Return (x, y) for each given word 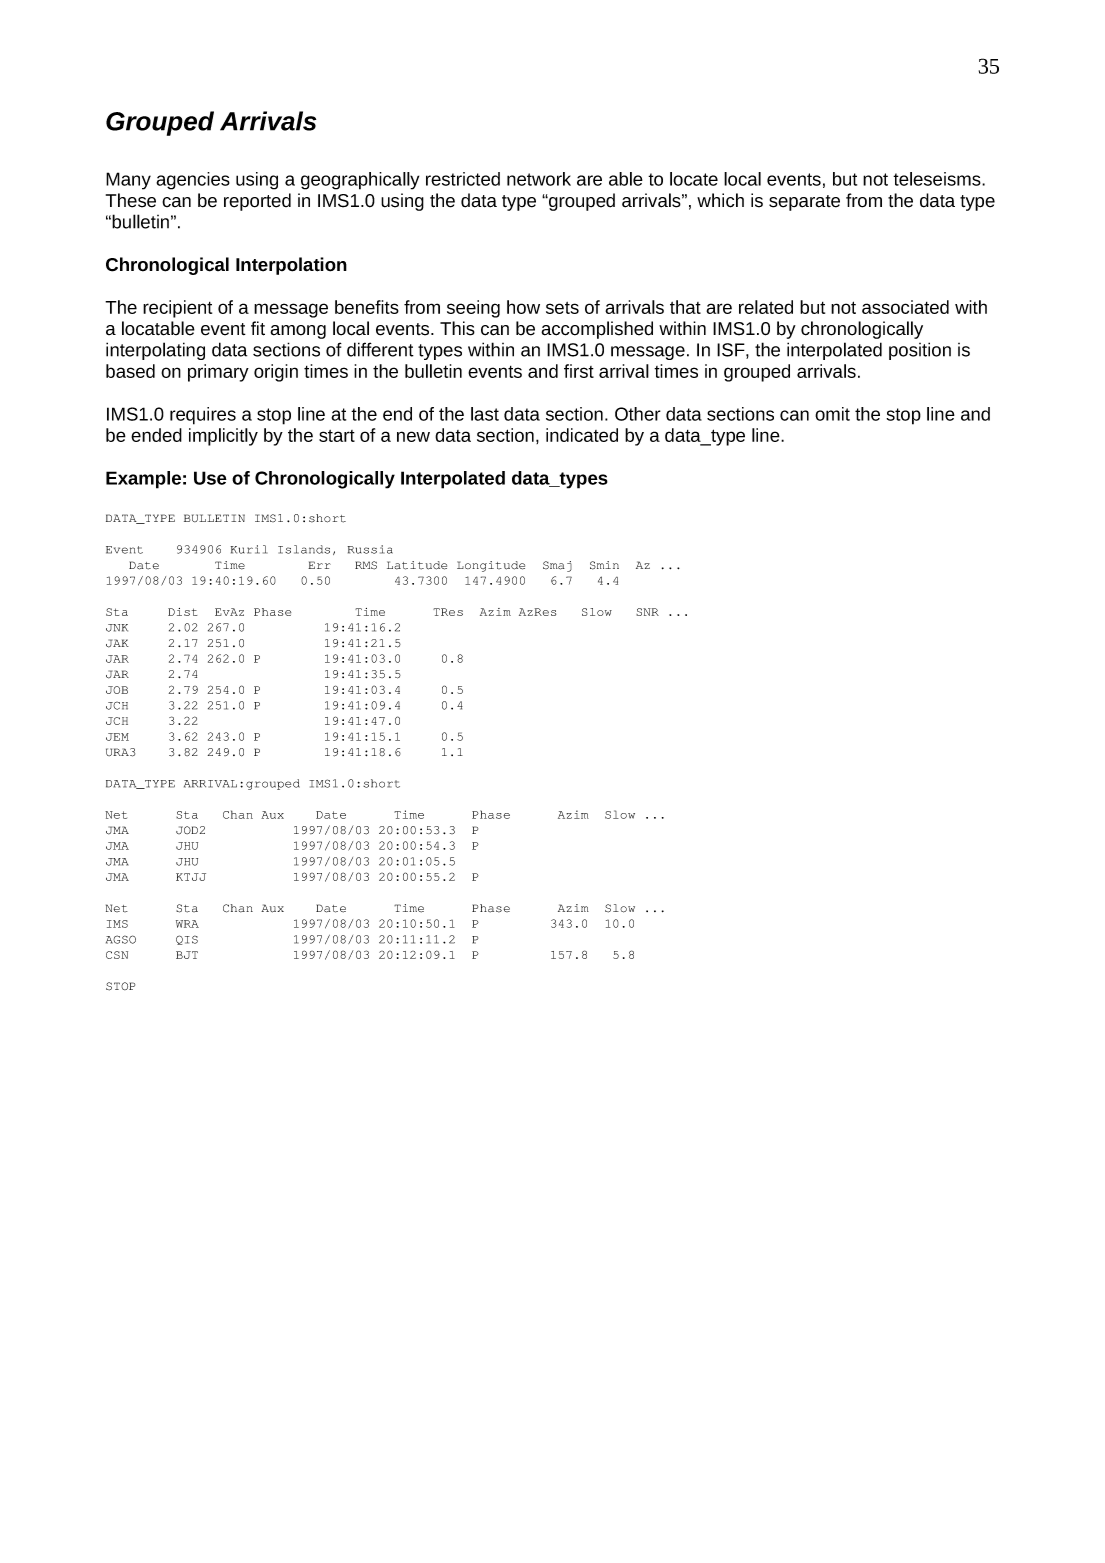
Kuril (249, 549)
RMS (366, 565)
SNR (647, 612)
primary (218, 373)
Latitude (417, 565)
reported (257, 202)
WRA (187, 924)
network (539, 179)
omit (832, 414)
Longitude (491, 566)
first (579, 371)
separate (804, 203)
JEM (117, 737)
